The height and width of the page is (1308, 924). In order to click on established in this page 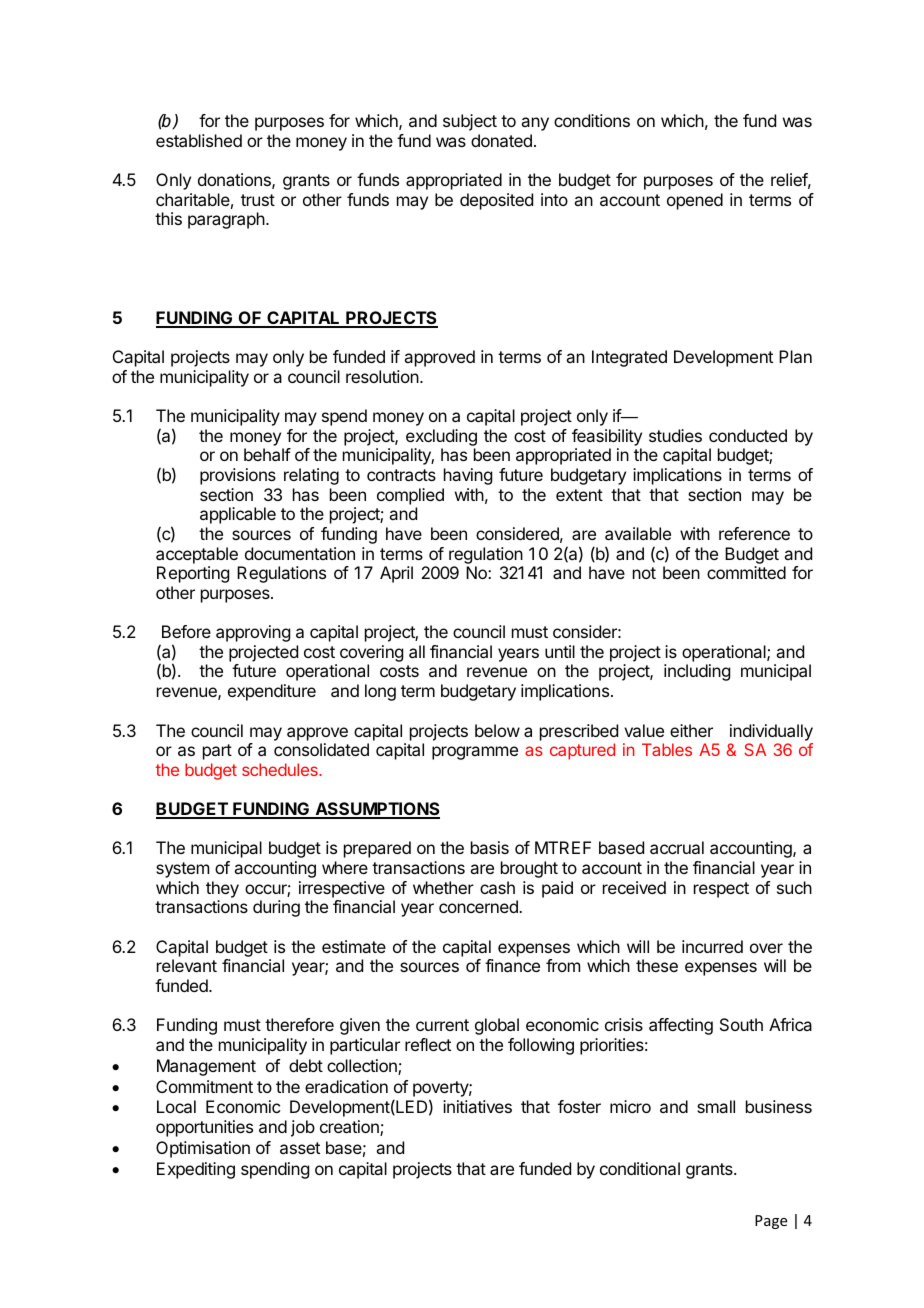, I will do `click(199, 140)`.
